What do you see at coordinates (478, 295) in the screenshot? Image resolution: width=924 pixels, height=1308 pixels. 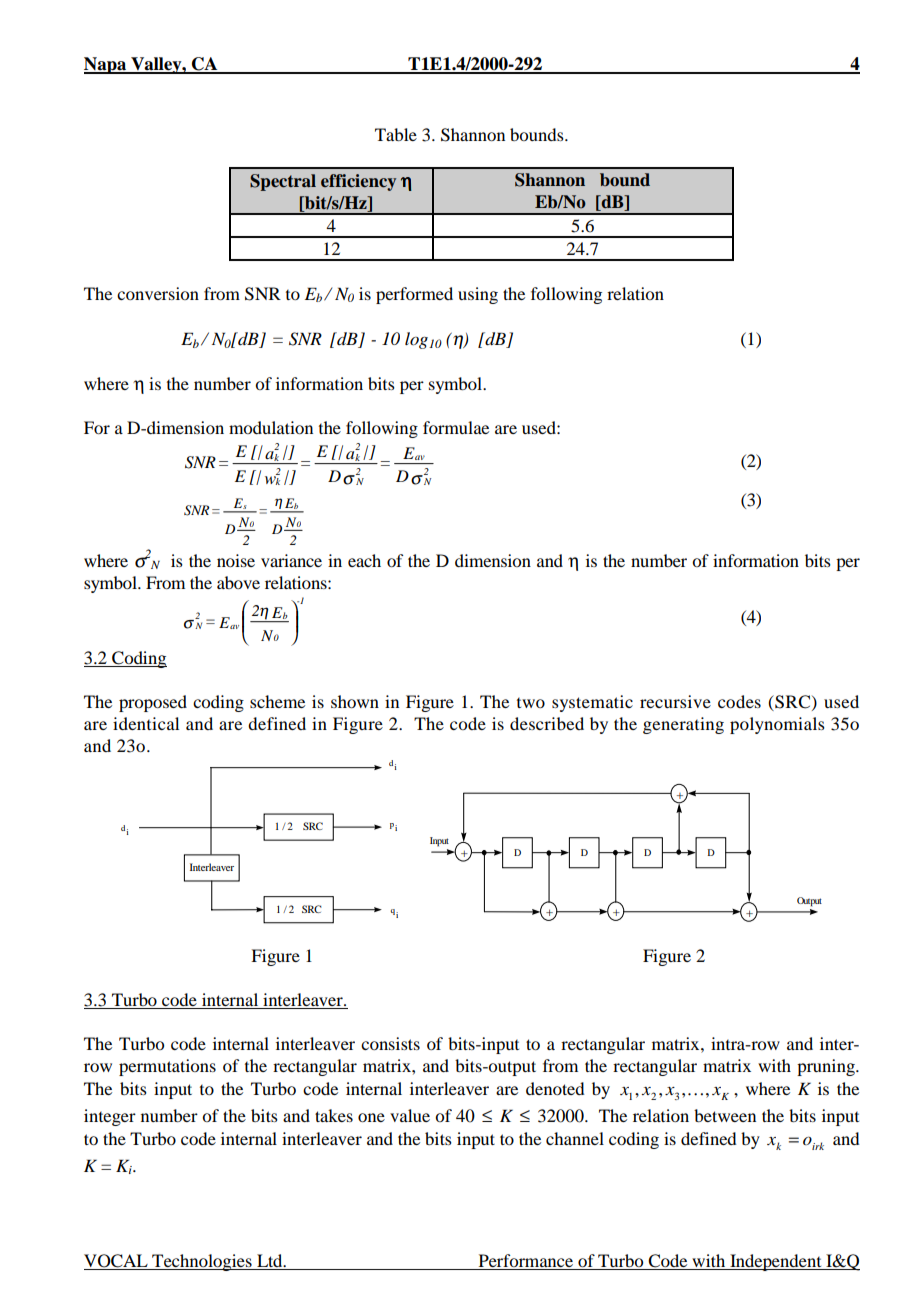 I see `using` at bounding box center [478, 295].
